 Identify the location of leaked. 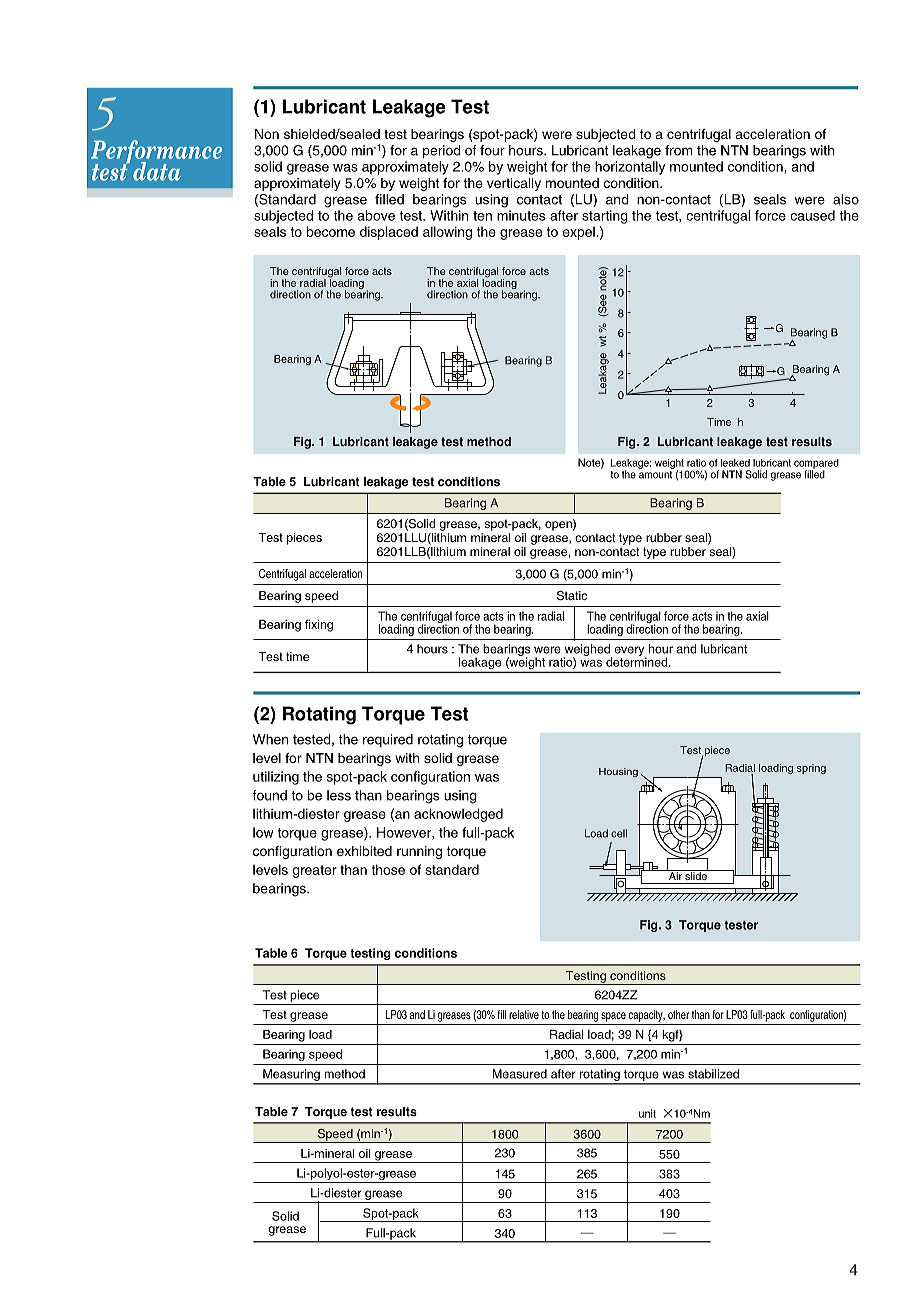
(735, 463).
